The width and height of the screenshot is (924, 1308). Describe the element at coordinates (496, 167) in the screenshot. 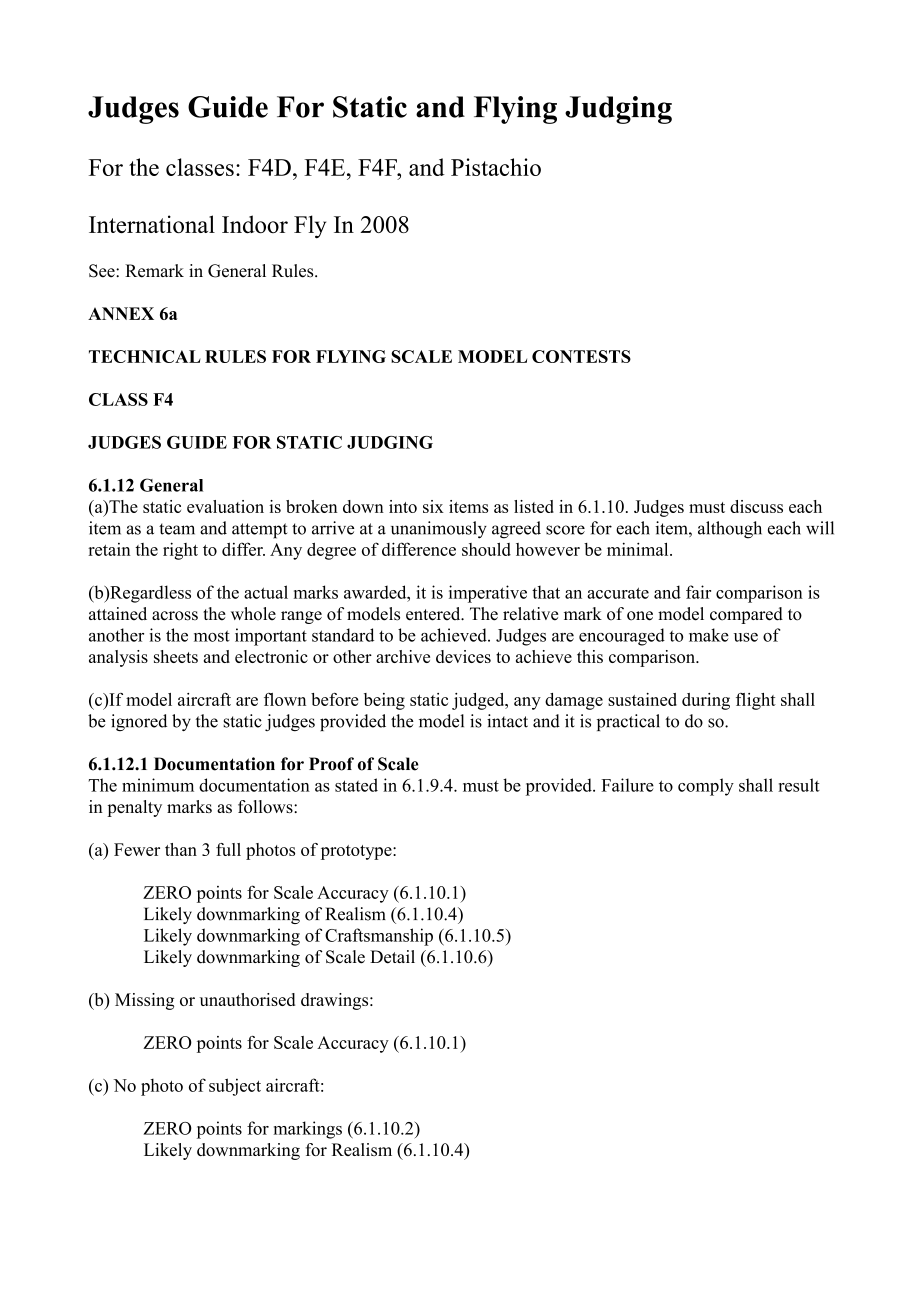

I see `Pistachio` at that location.
